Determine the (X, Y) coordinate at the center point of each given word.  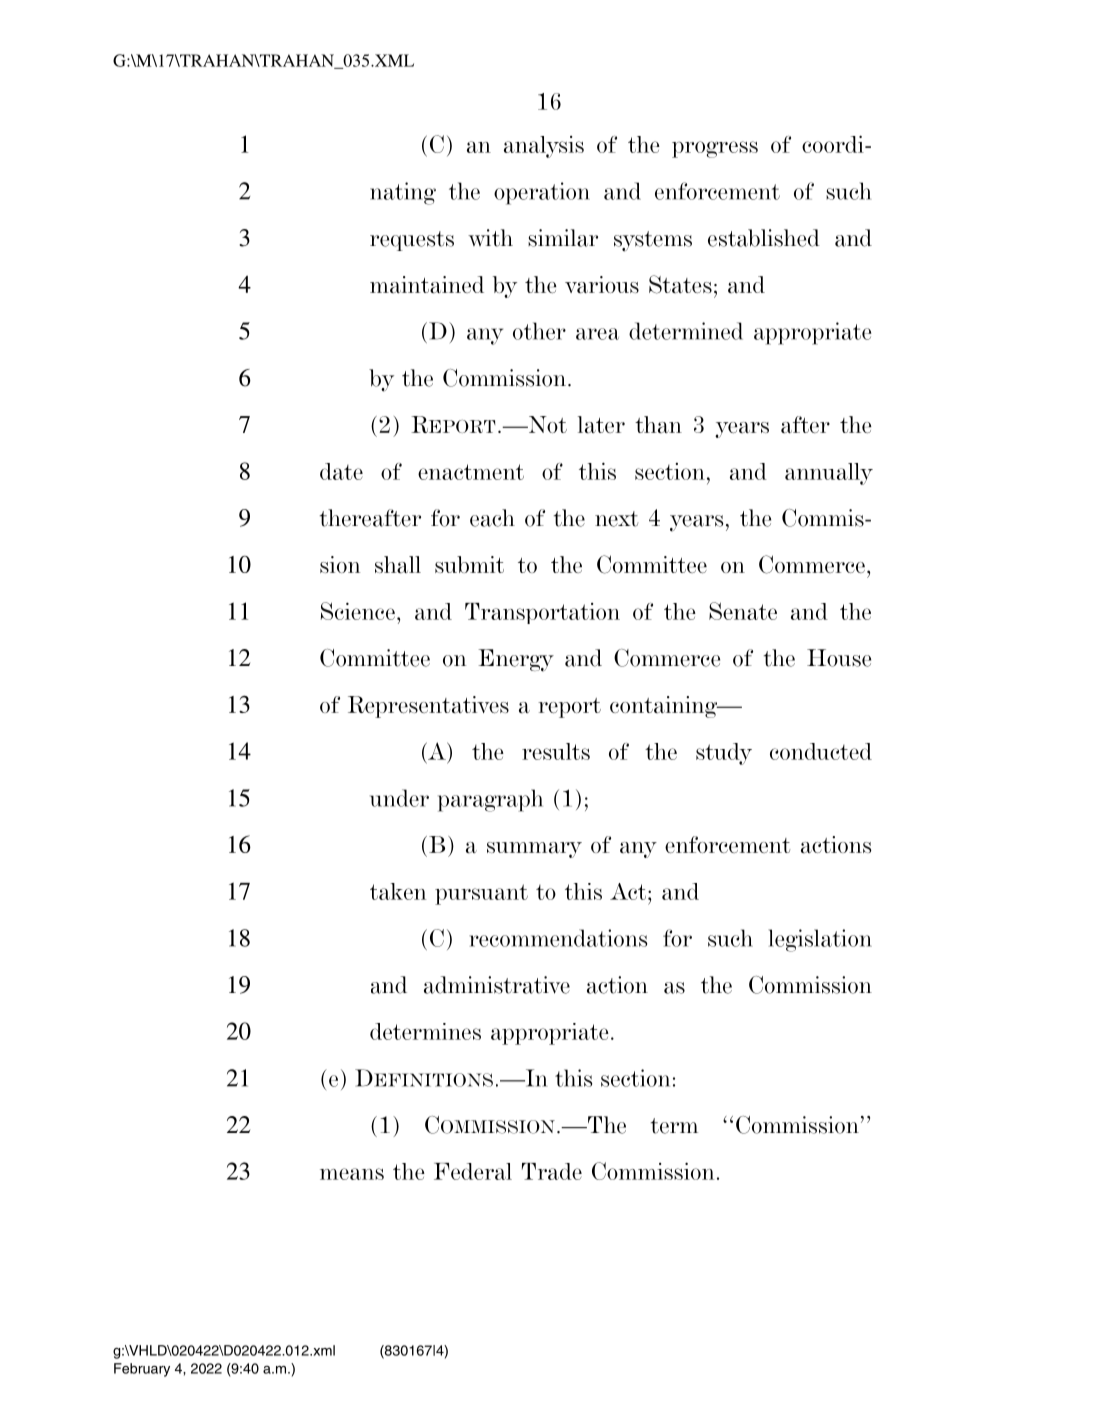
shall (398, 565)
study (724, 754)
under (399, 798)
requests (412, 241)
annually (829, 474)
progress (715, 149)
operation (542, 193)
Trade (552, 1171)
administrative (497, 985)
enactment (471, 472)
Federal (473, 1171)
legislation (820, 940)
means (352, 1174)
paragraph (490, 800)
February (142, 1370)
